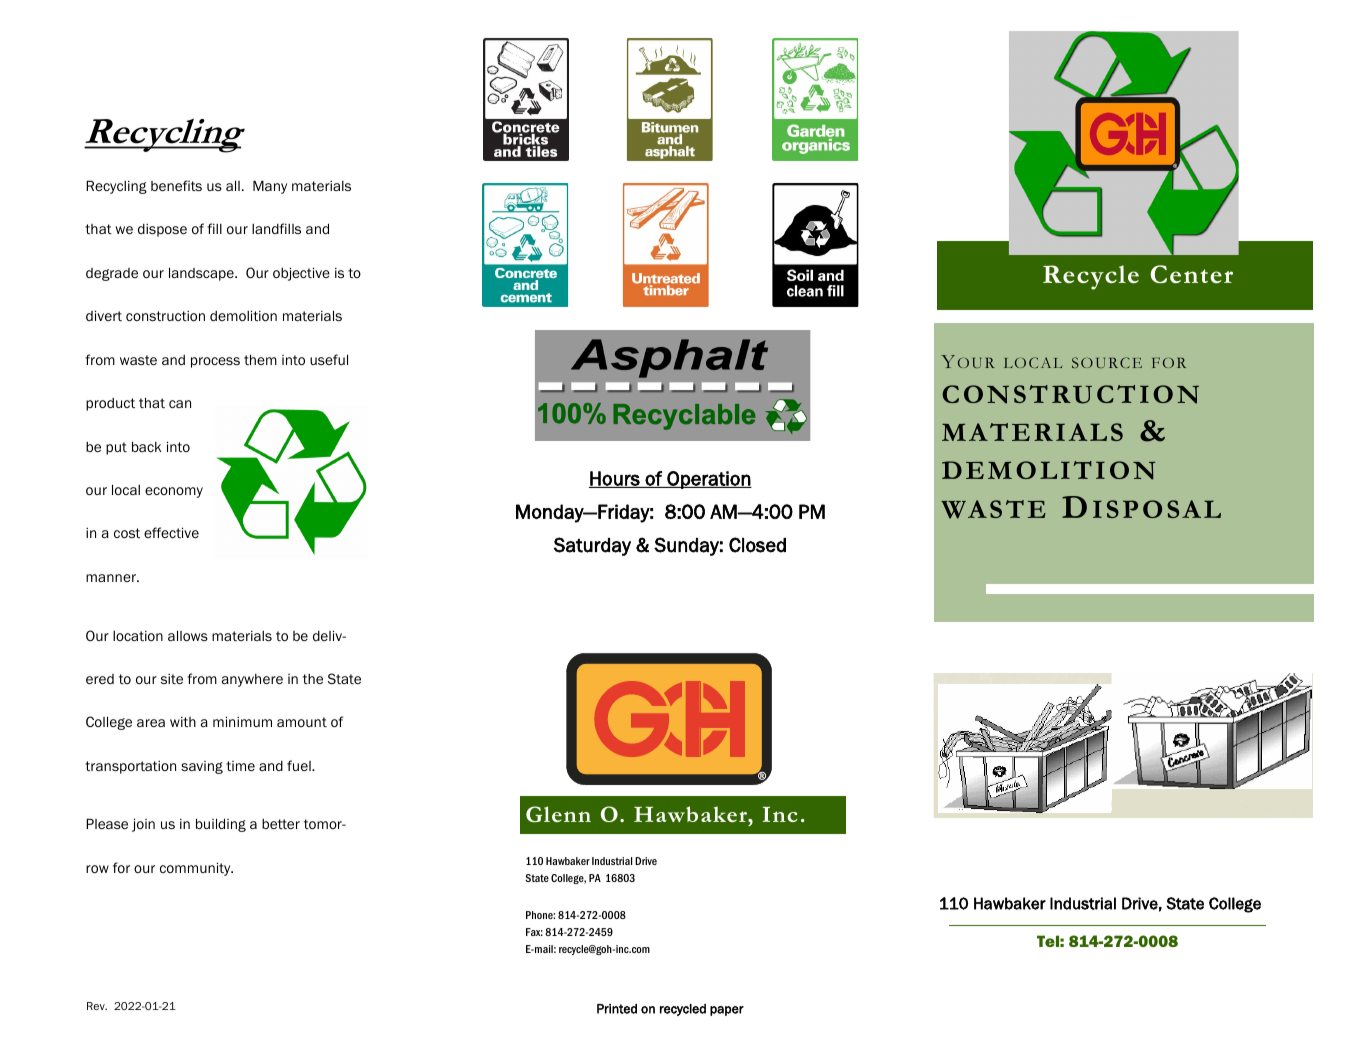 The image size is (1347, 1041). I want to click on community, so click(196, 869).
